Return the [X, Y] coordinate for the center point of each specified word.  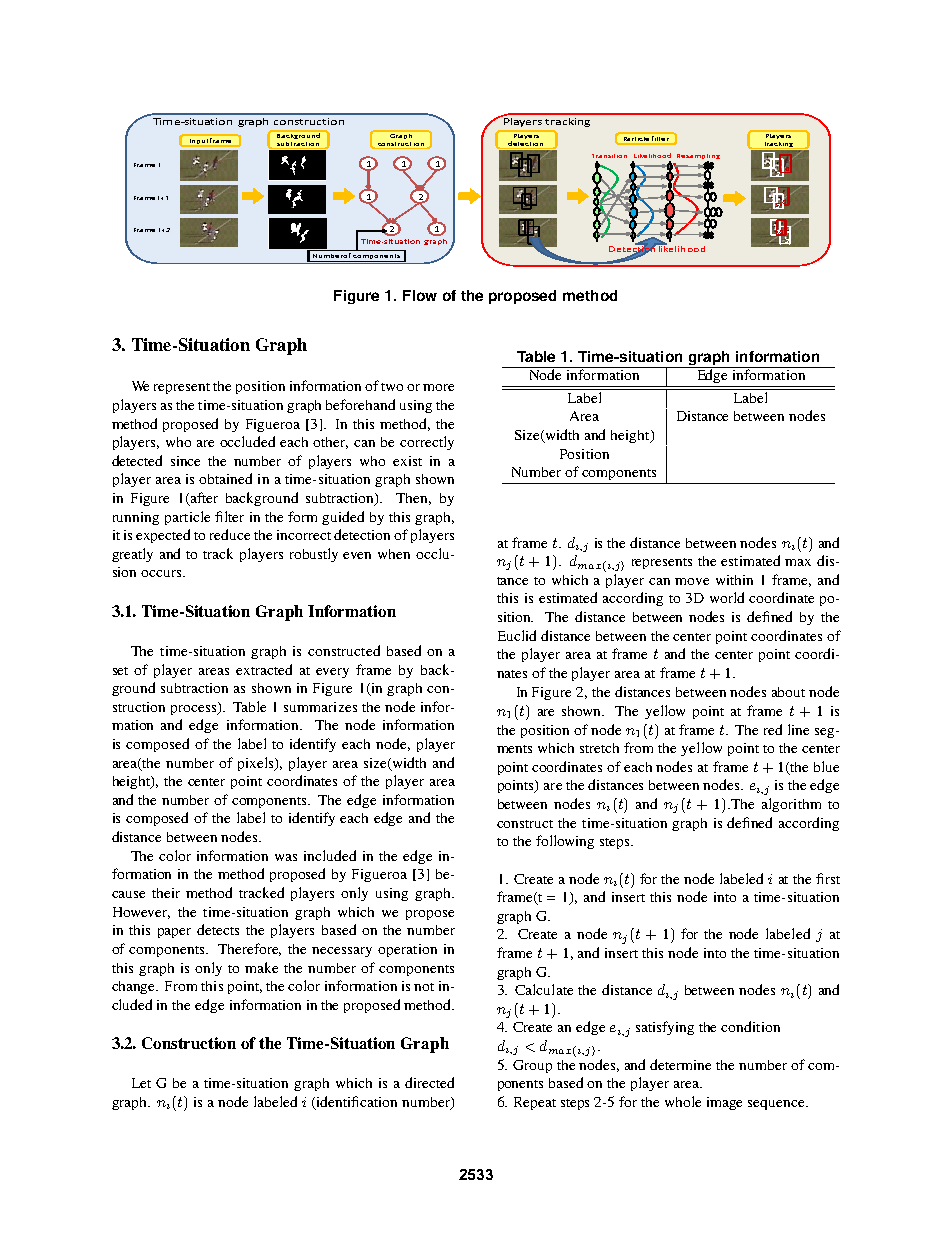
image [724, 1103]
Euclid [517, 635]
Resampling [698, 158]
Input [199, 141]
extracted [264, 669]
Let [141, 1083]
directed [429, 1082]
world [727, 597]
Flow [420, 295]
